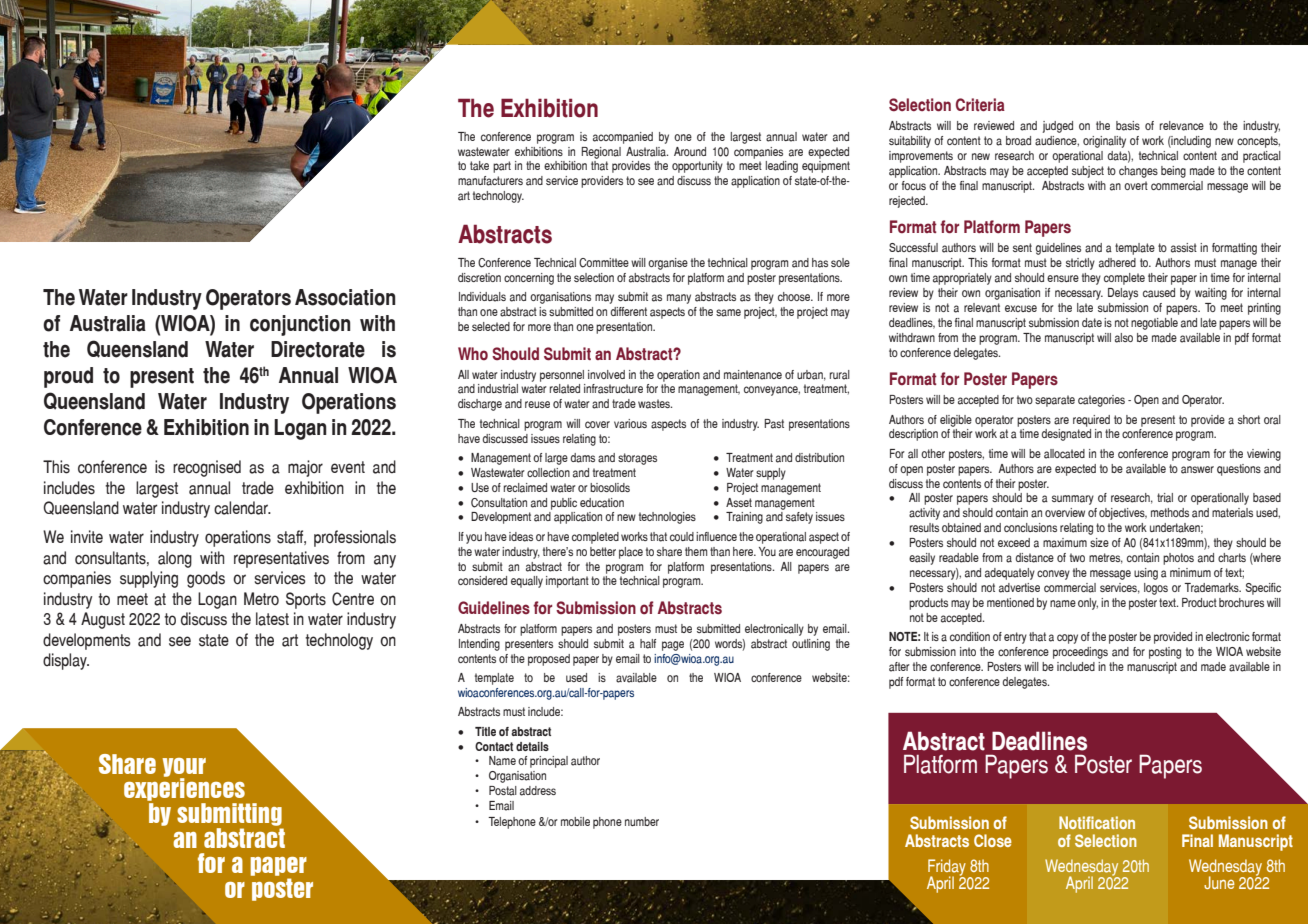  Describe the element at coordinates (1219, 882) in the document. I see `June` at that location.
